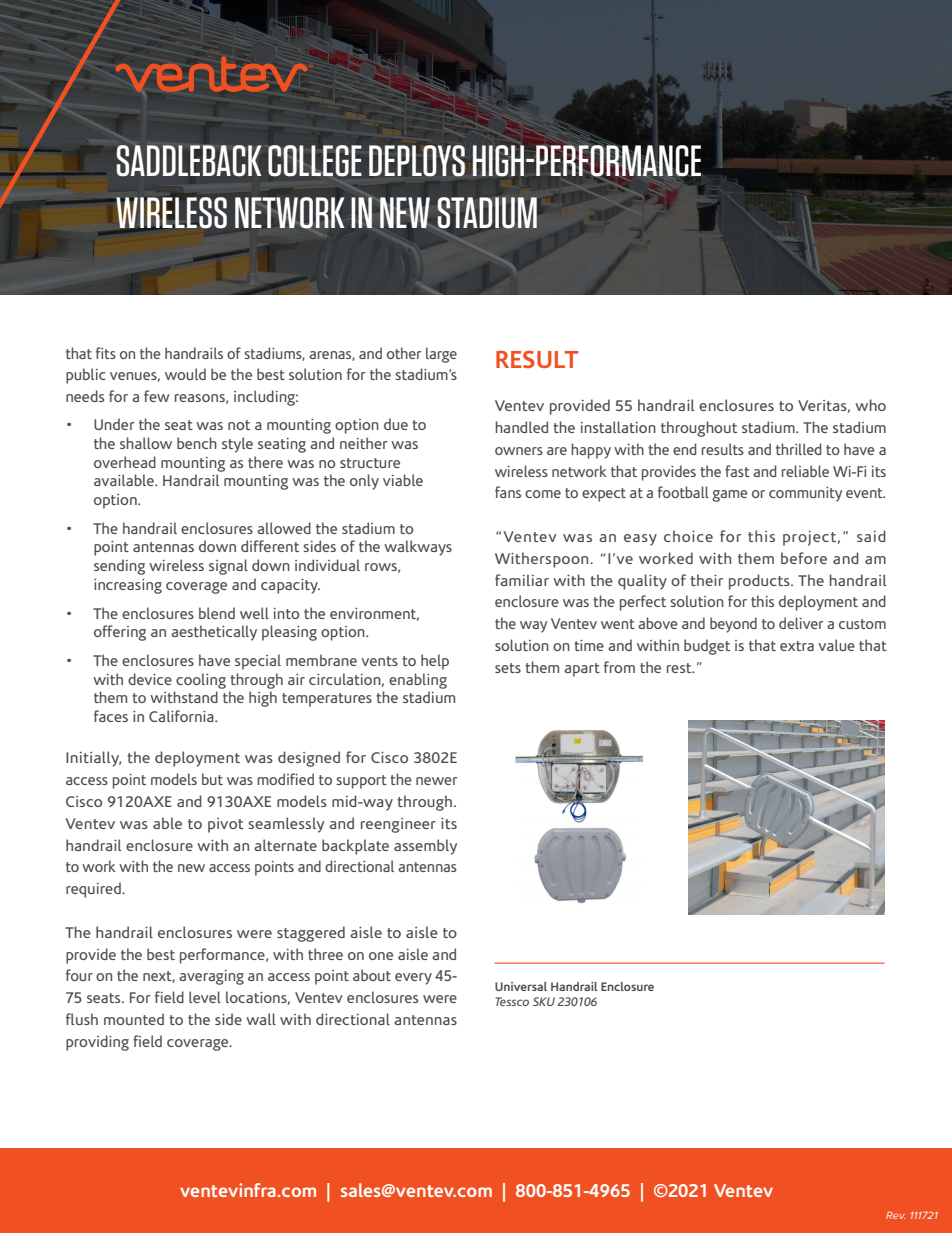 The image size is (952, 1233). Describe the element at coordinates (413, 979) in the screenshot. I see `every` at that location.
